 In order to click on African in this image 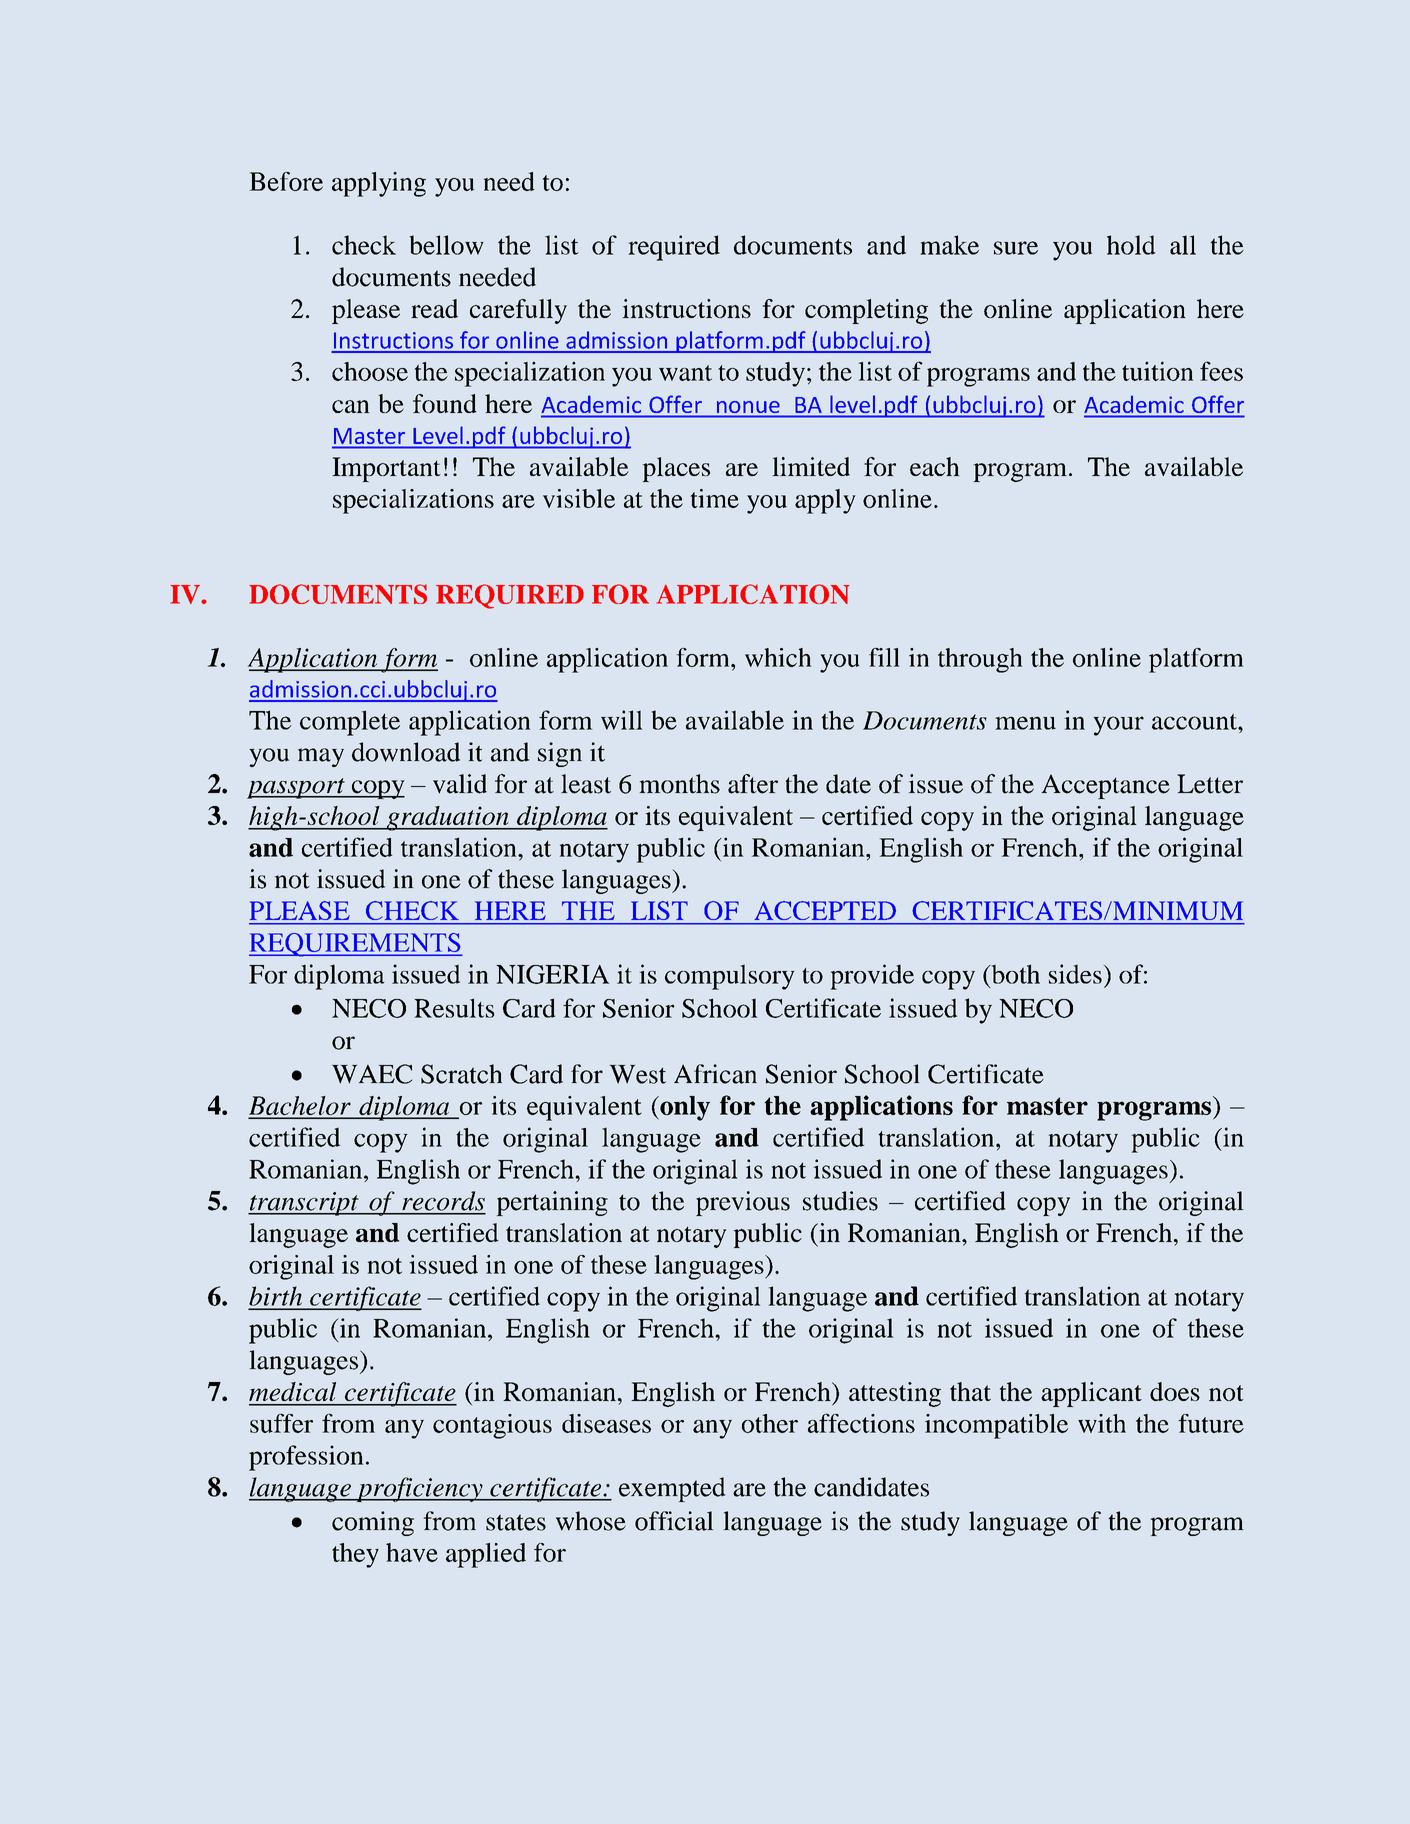, I will do `click(715, 1074)`.
